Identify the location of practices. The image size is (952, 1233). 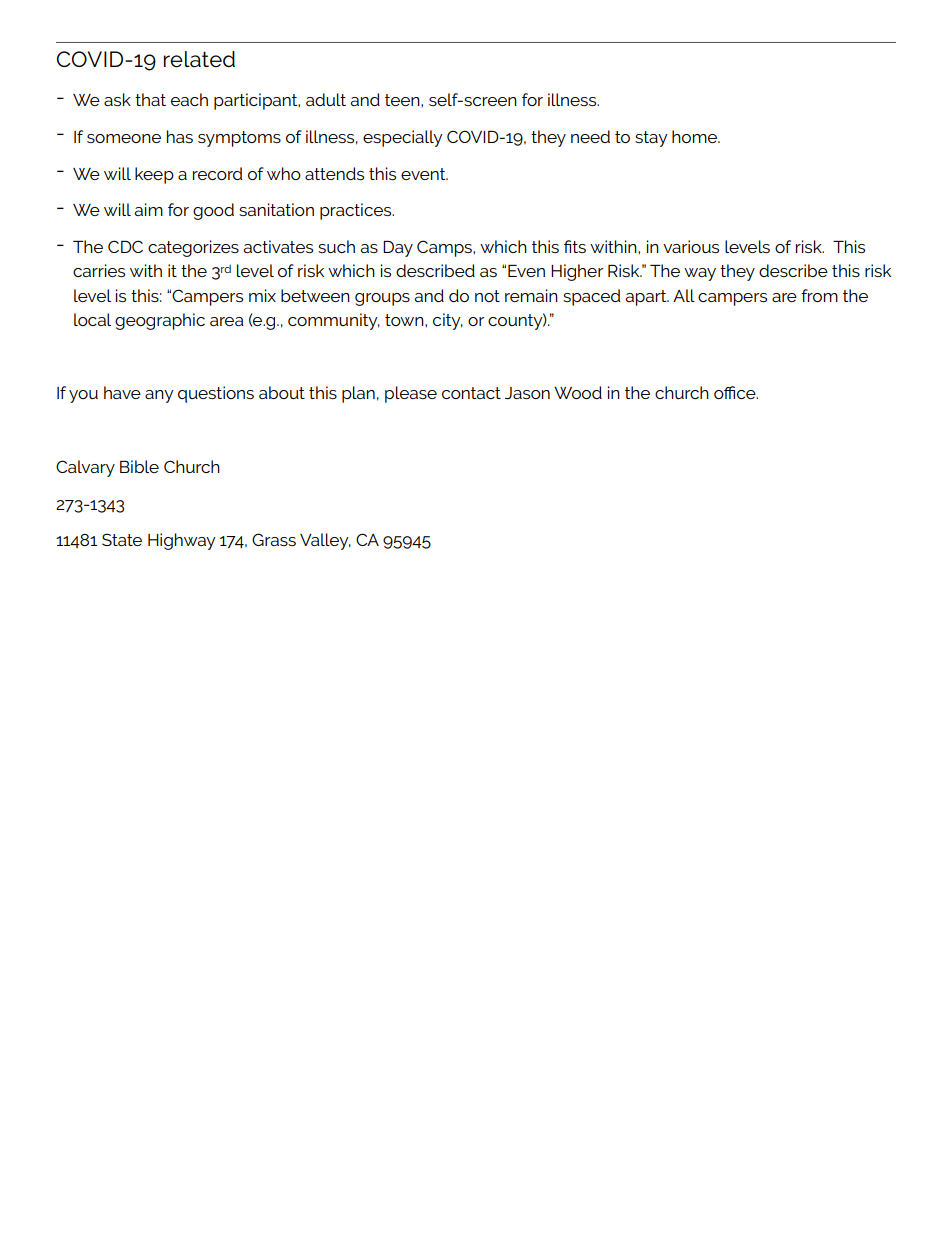
(357, 211).
